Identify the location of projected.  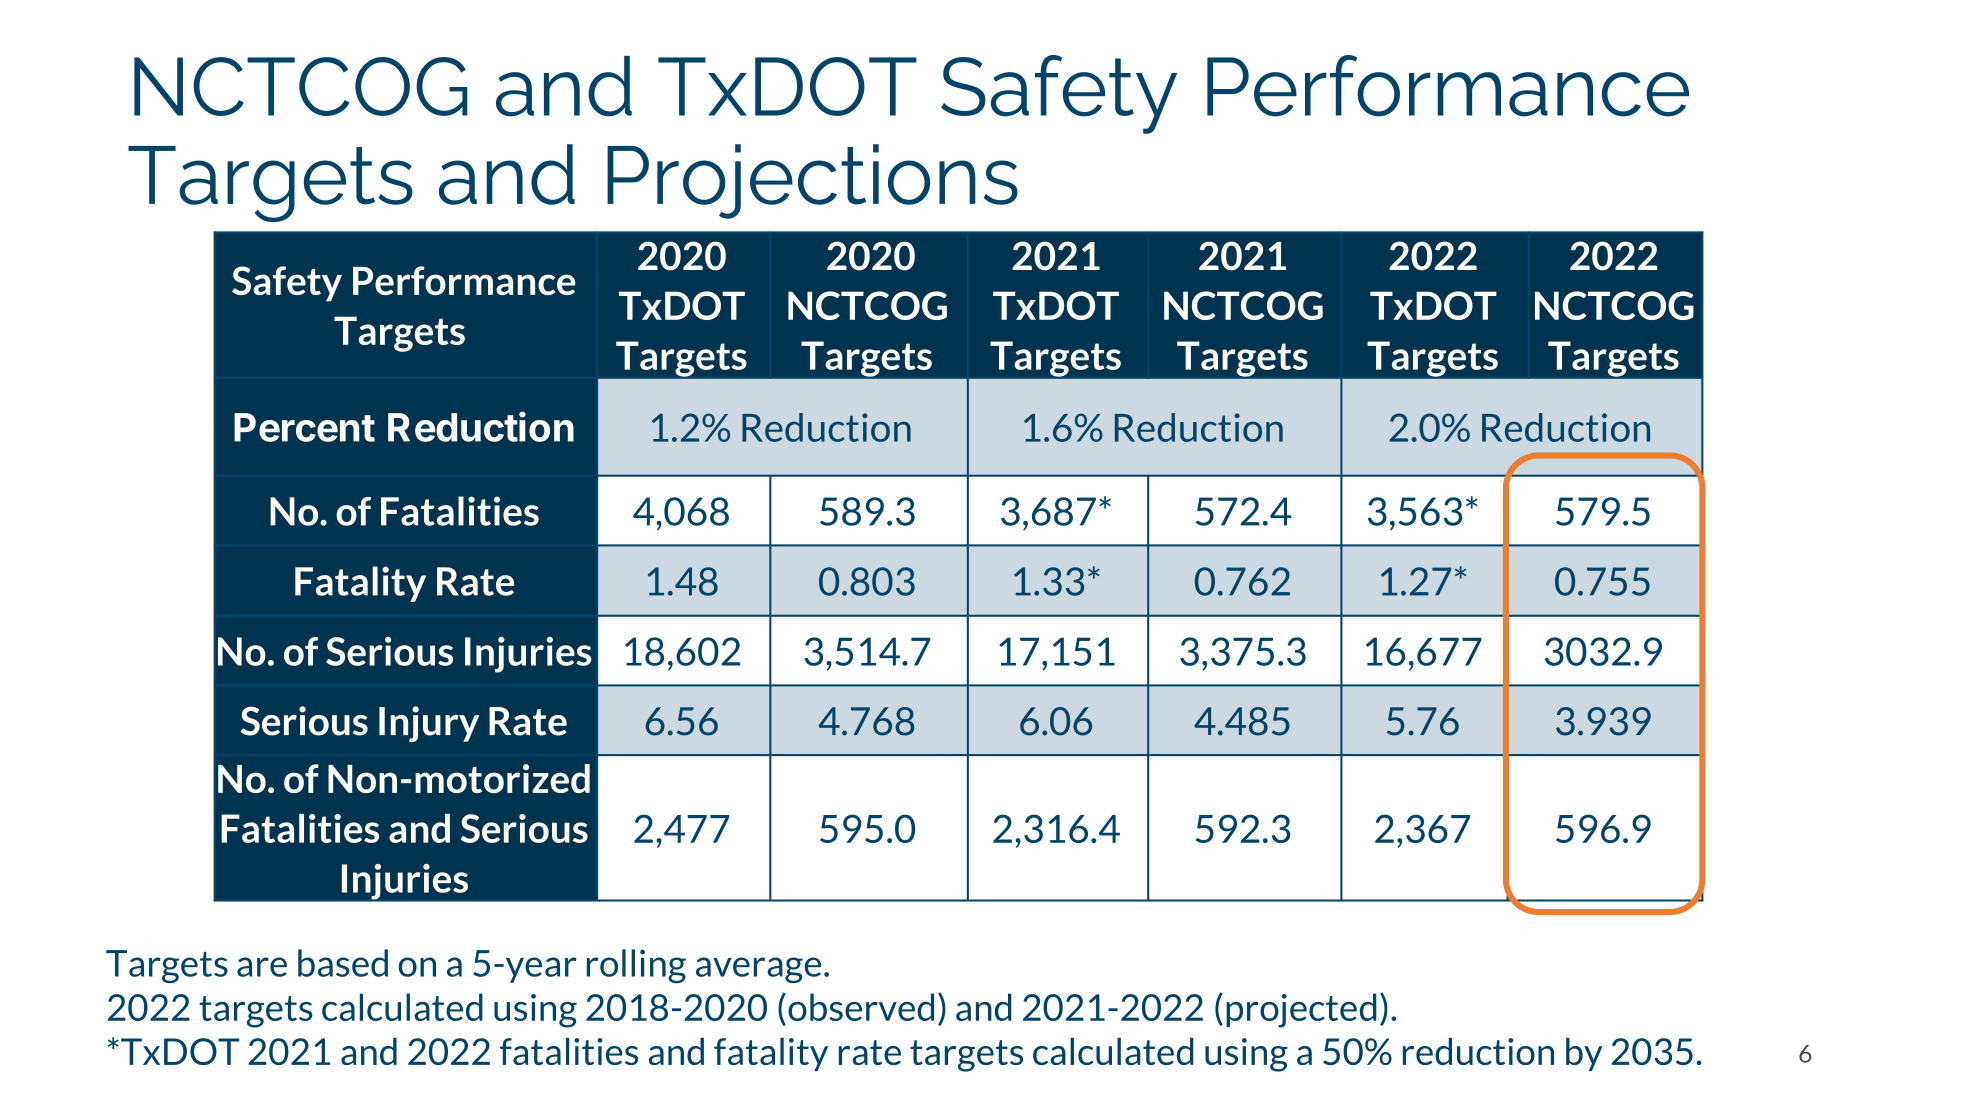
(1301, 1010).
